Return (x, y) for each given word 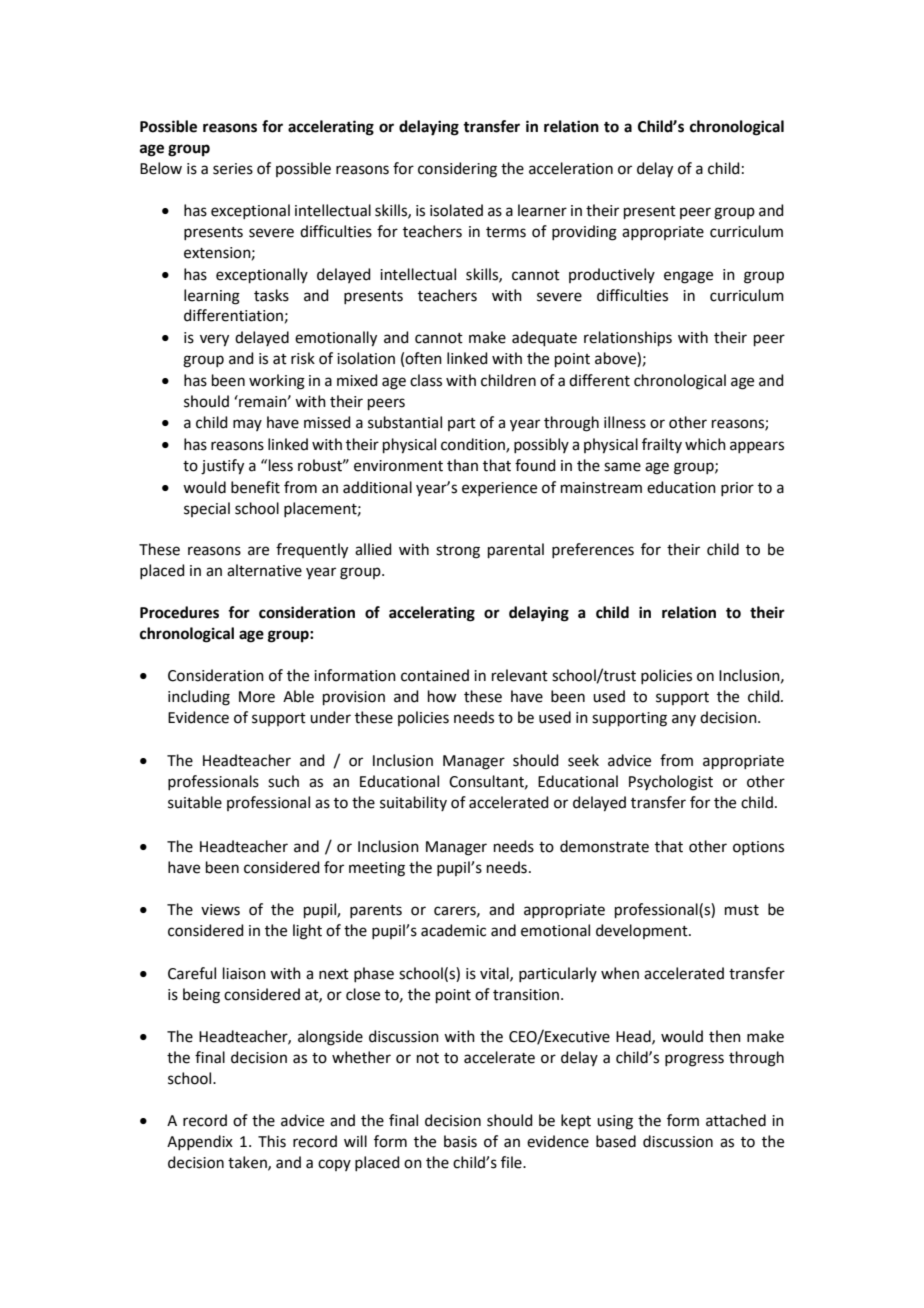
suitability (413, 803)
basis (460, 1141)
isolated (456, 210)
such (283, 781)
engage (688, 277)
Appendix (200, 1142)
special (207, 509)
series (233, 169)
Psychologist (671, 783)
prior (737, 489)
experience (499, 489)
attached (736, 1120)
